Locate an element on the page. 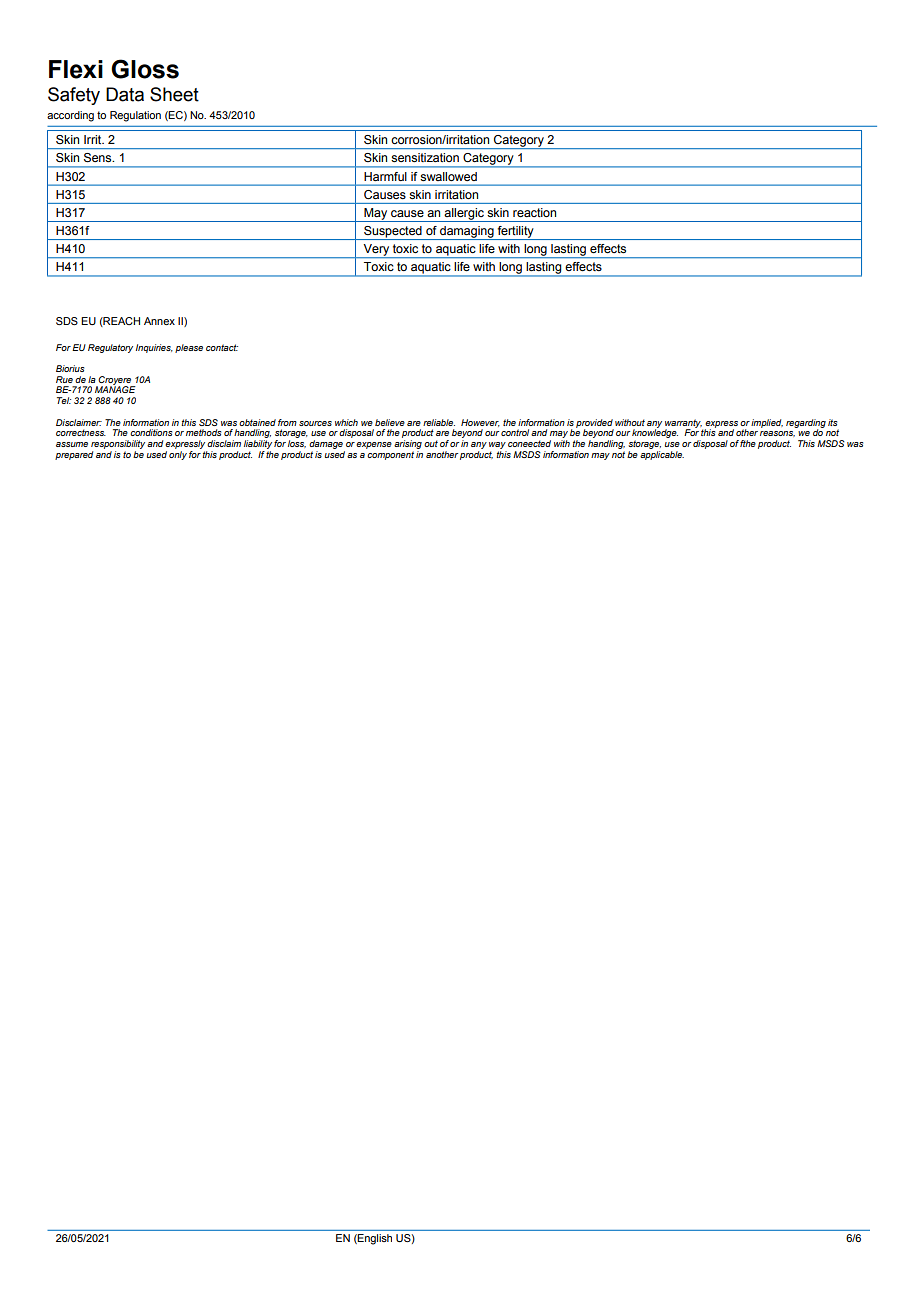 Image resolution: width=924 pixels, height=1308 pixels. allergic is located at coordinates (464, 215).
